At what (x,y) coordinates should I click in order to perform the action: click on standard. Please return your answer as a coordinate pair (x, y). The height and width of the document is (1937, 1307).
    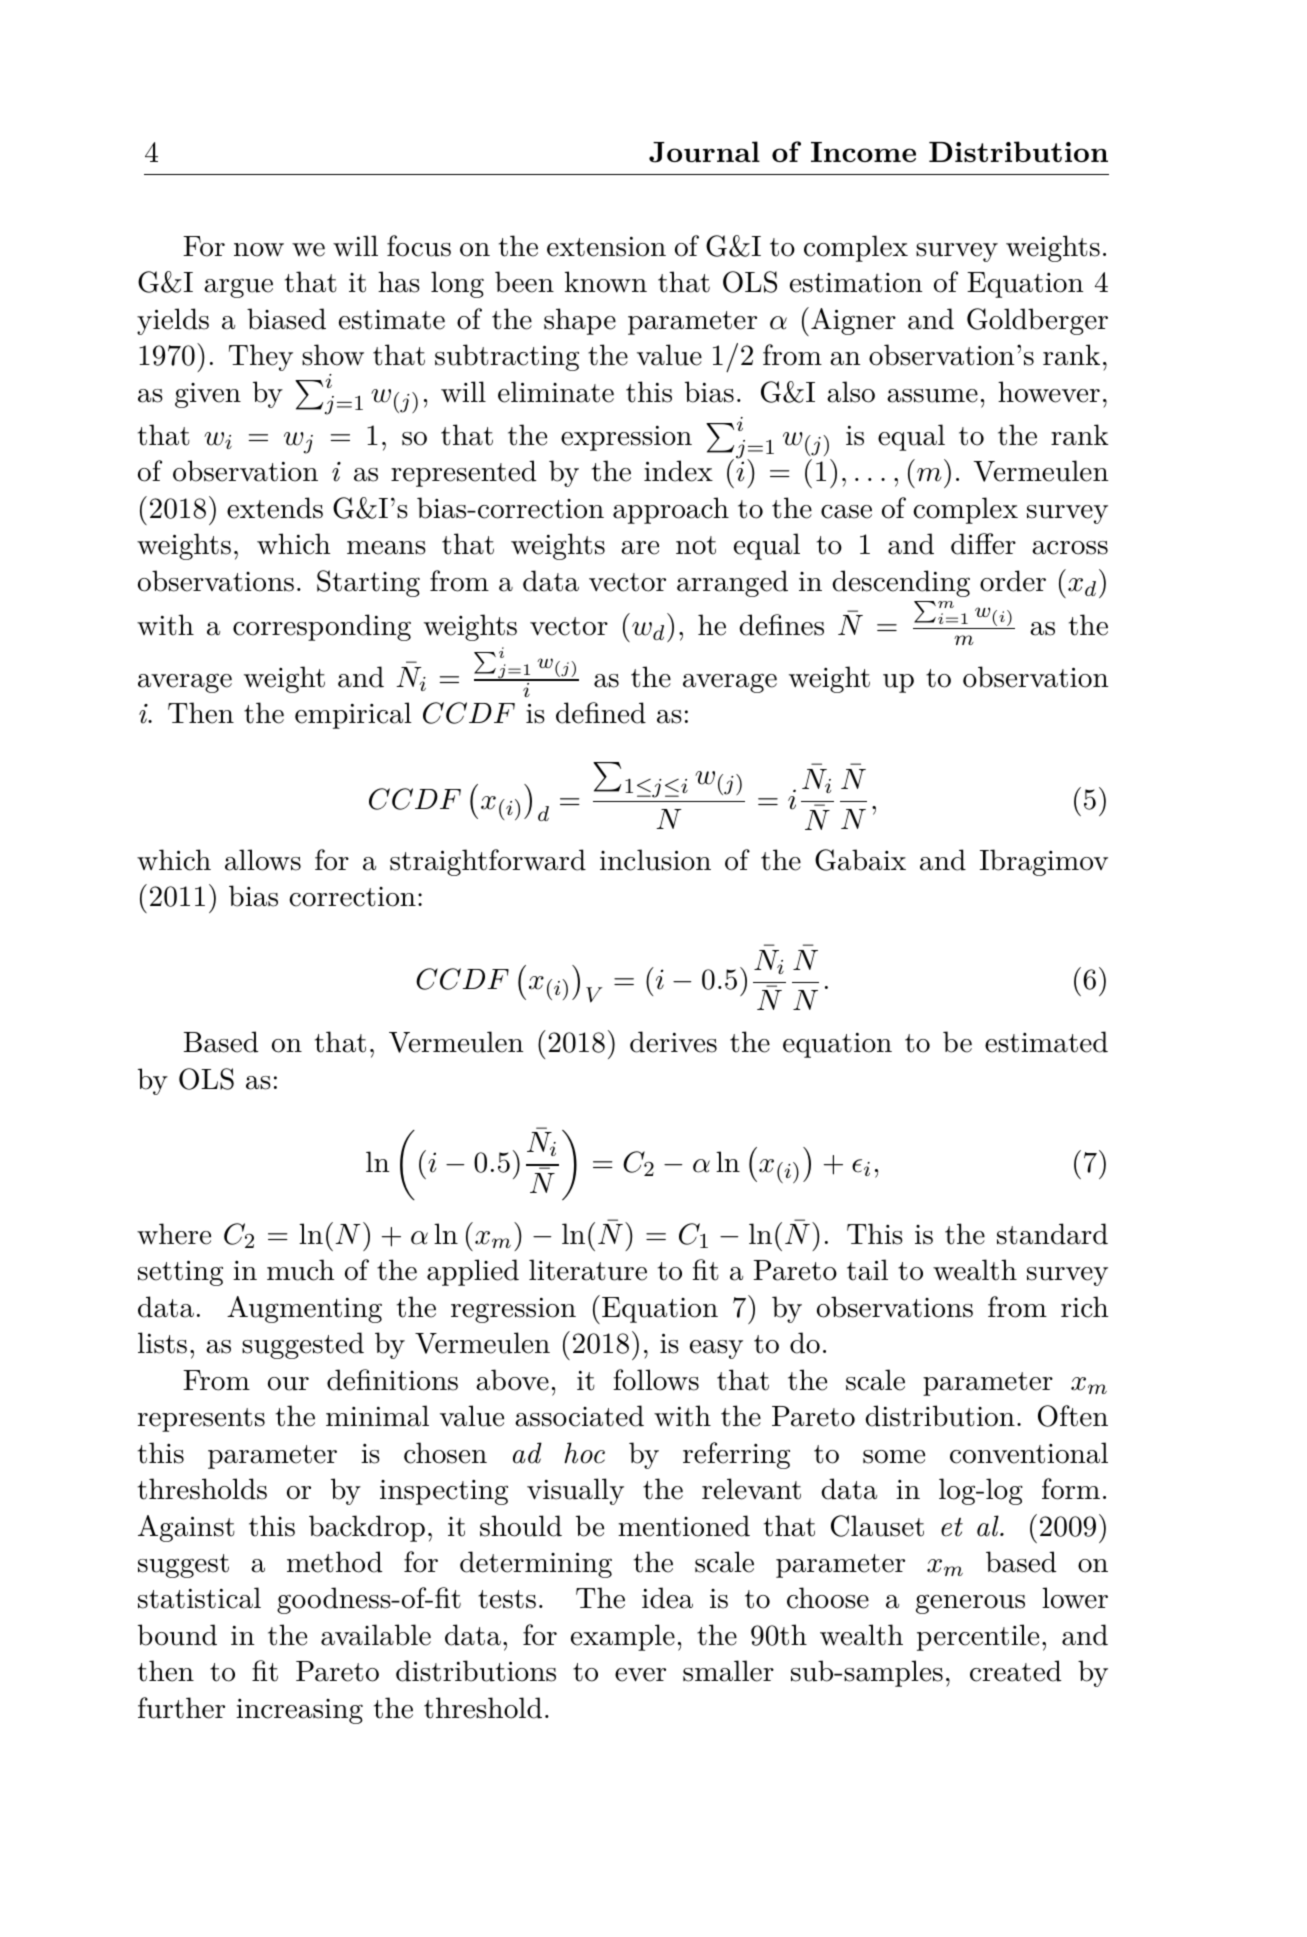
    Looking at the image, I should click on (1052, 1234).
